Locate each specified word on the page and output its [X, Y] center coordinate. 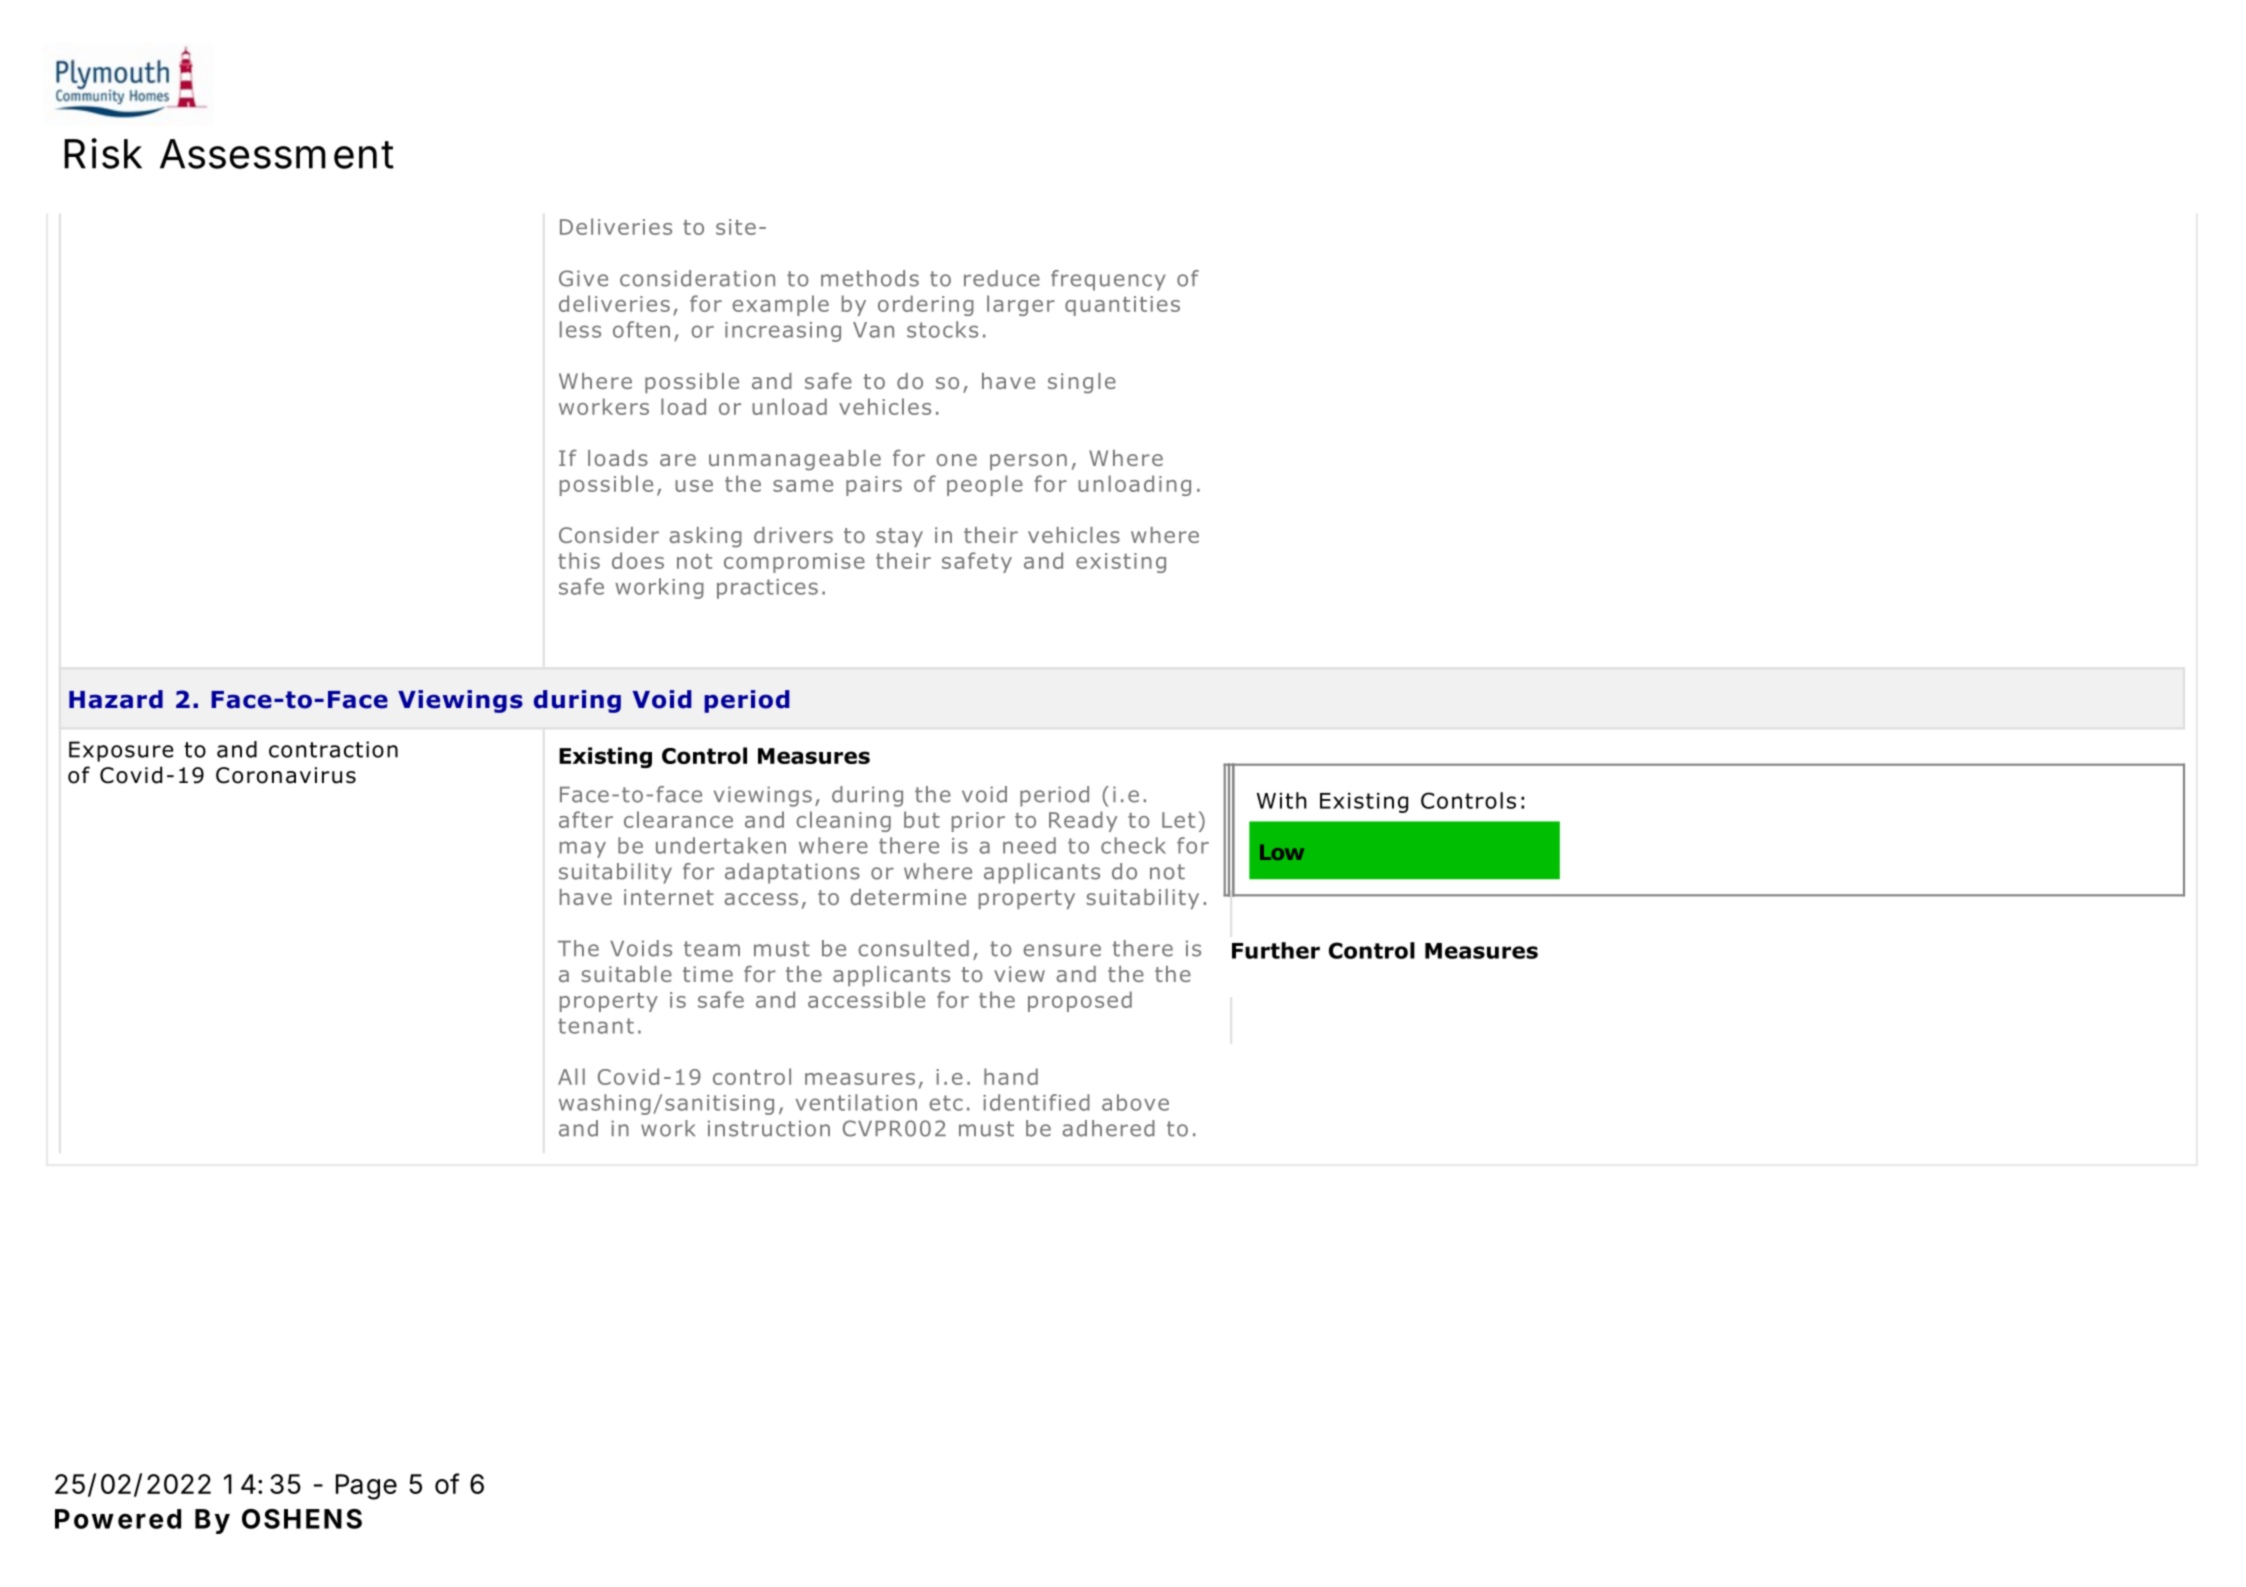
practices [767, 589]
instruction [769, 1128]
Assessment [277, 154]
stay [899, 537]
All [571, 1076]
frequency [1108, 280]
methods [870, 278]
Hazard [116, 699]
